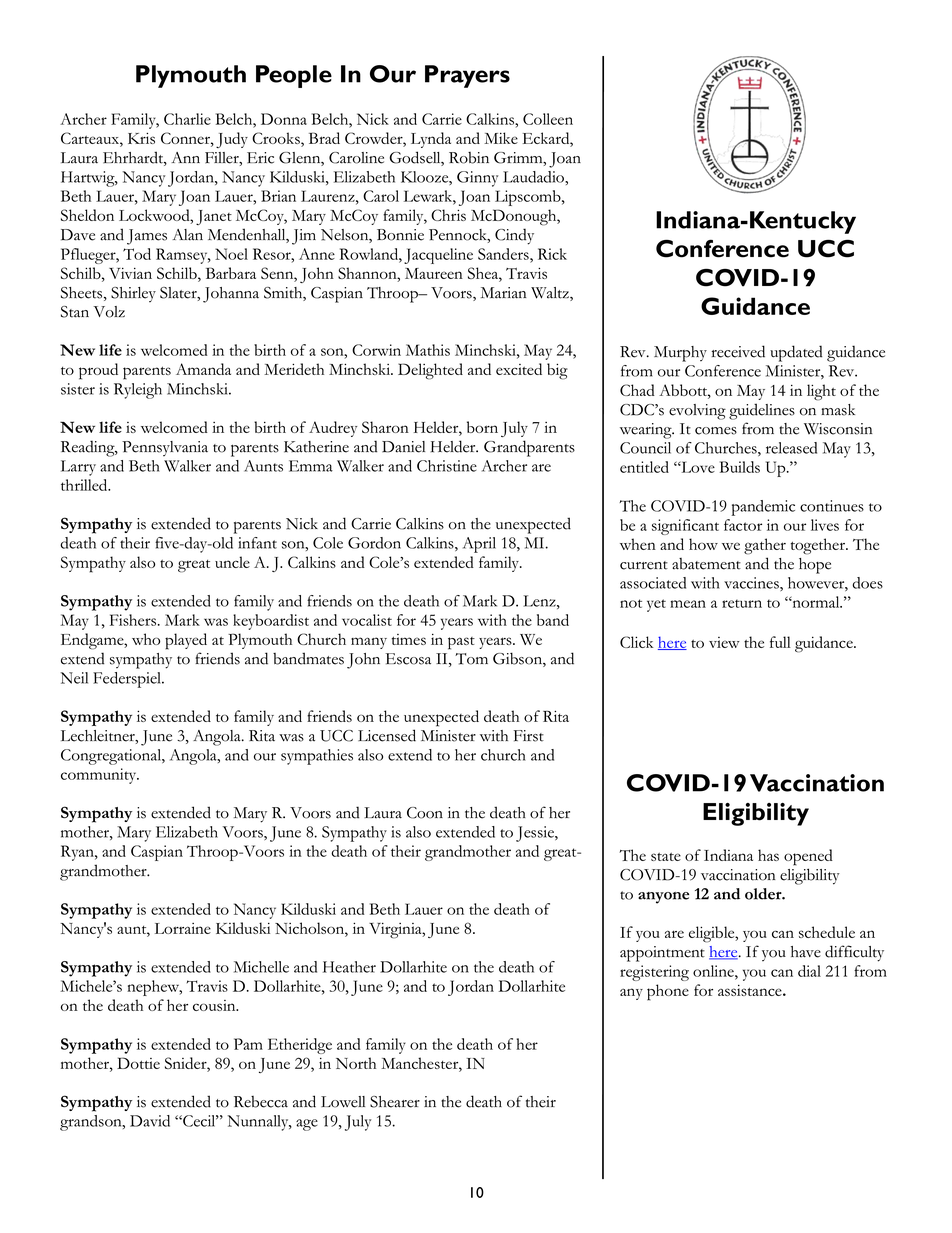  I want to click on Lorraine, so click(183, 928).
